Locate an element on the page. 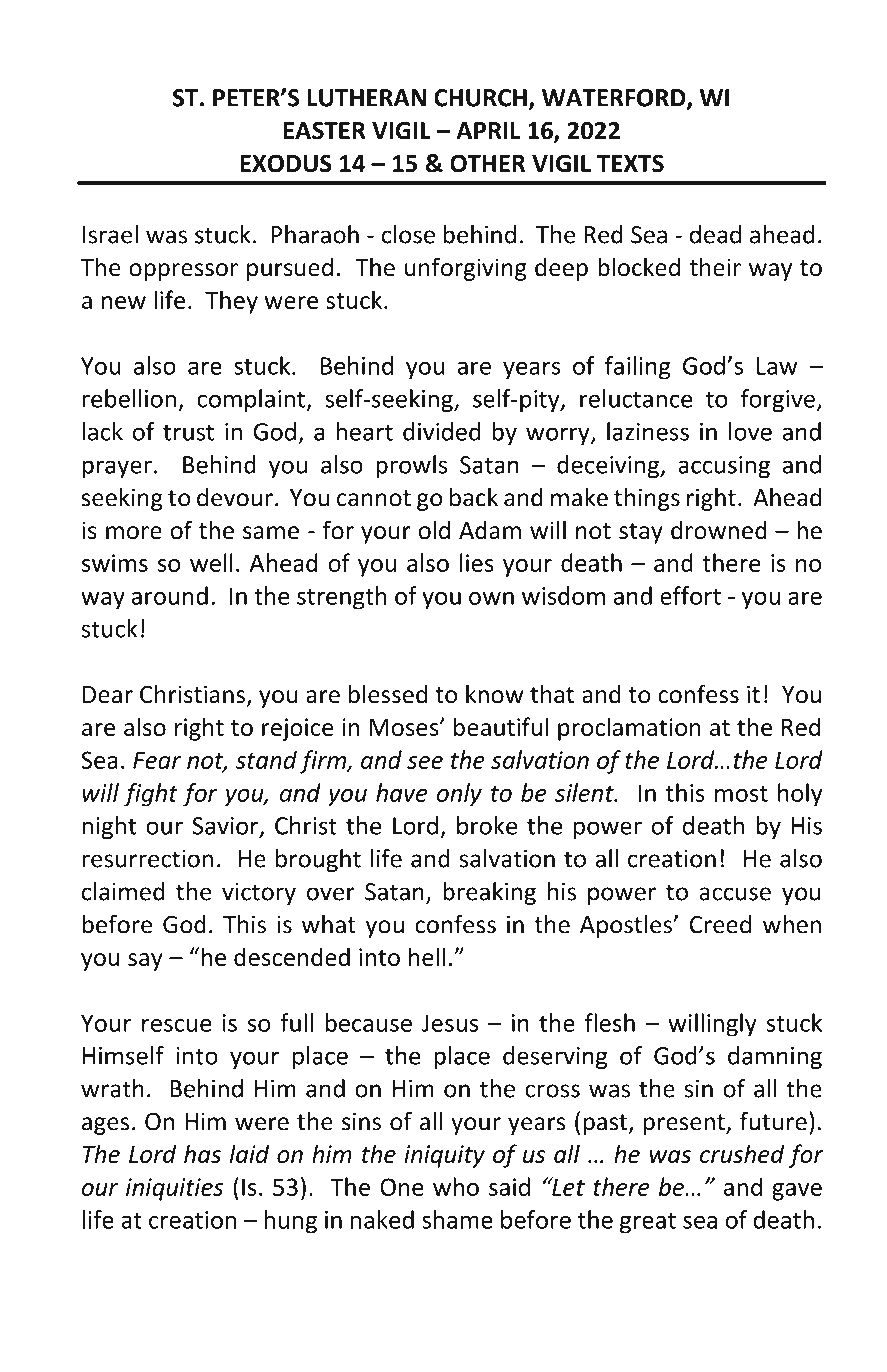 This page has height=1372, width=887. APRIL is located at coordinates (488, 131).
